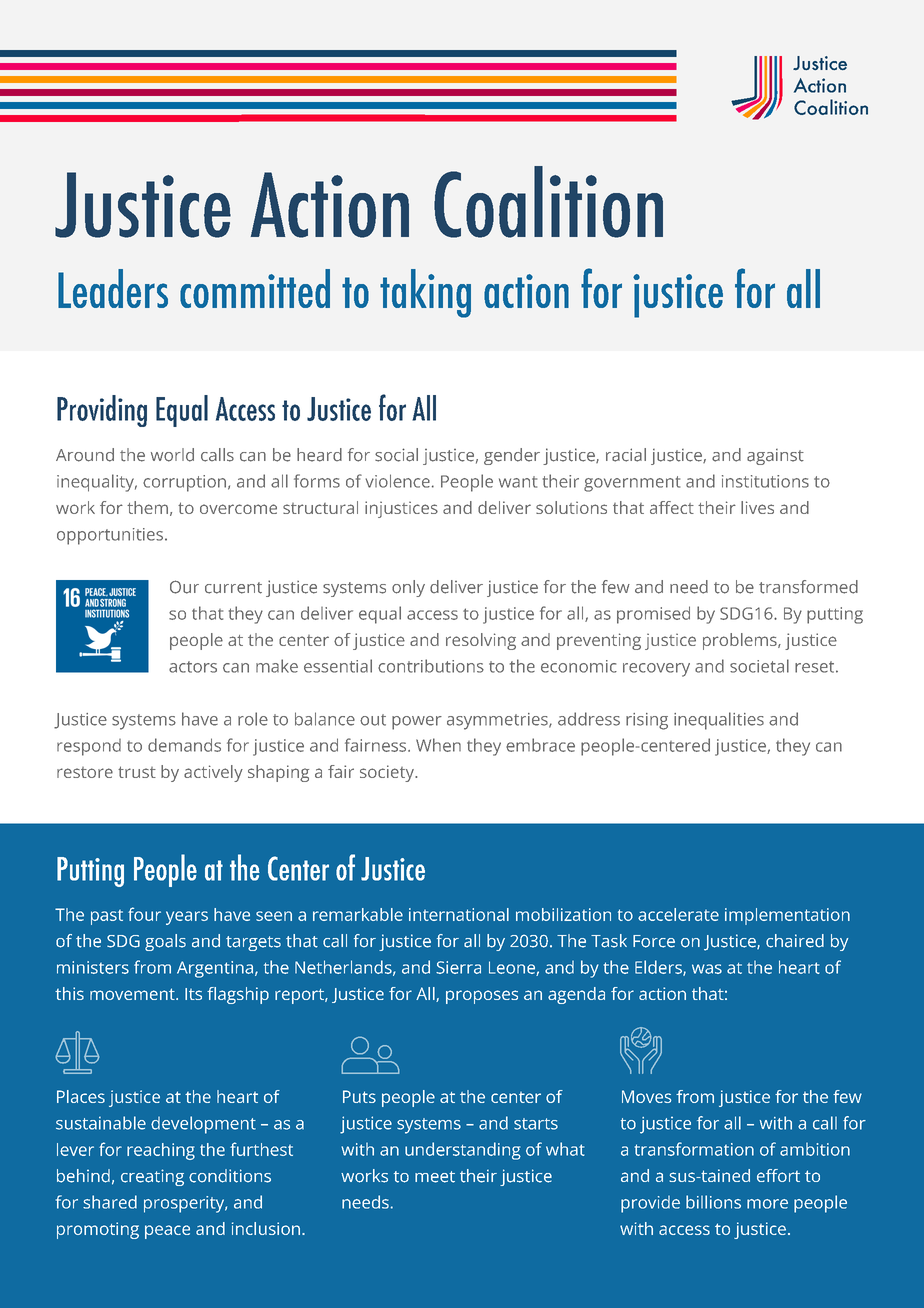 The height and width of the screenshot is (1308, 924). What do you see at coordinates (113, 288) in the screenshot?
I see `Leaders` at bounding box center [113, 288].
